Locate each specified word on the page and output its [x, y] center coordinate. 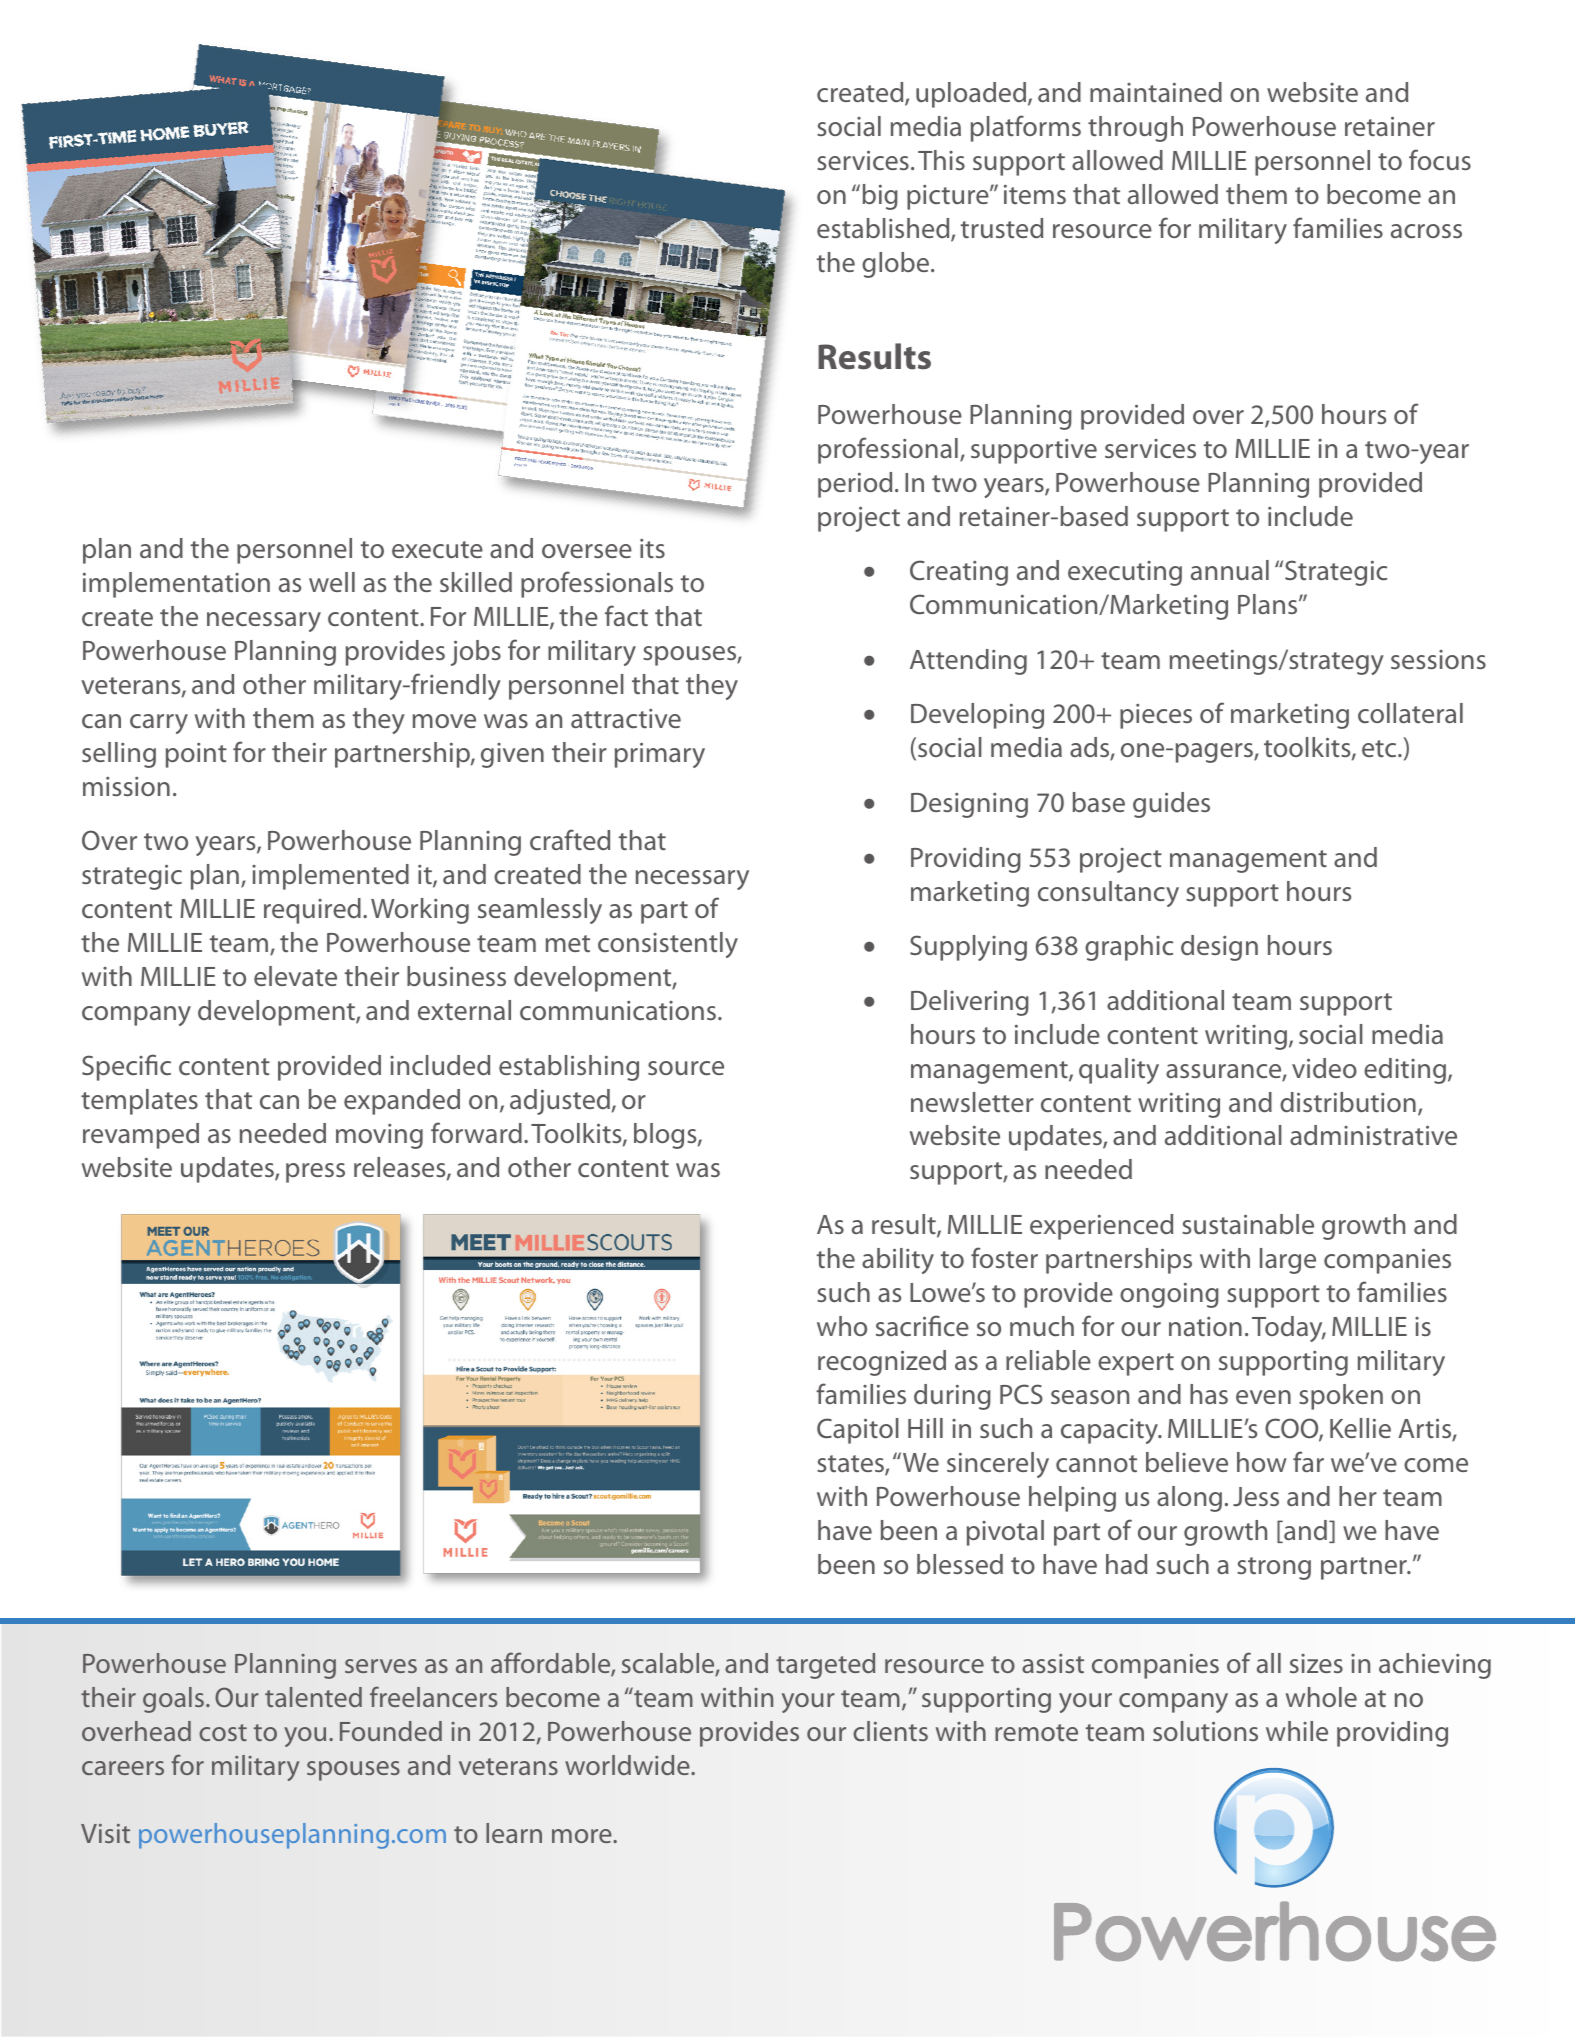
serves [381, 1666]
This [941, 160]
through [1135, 129]
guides [1171, 805]
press [315, 1173]
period [855, 485]
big [880, 197]
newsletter [972, 1102]
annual [1230, 570]
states [851, 1465]
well [332, 582]
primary [660, 755]
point [196, 755]
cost [223, 1732]
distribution [1348, 1102]
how [1262, 1462]
